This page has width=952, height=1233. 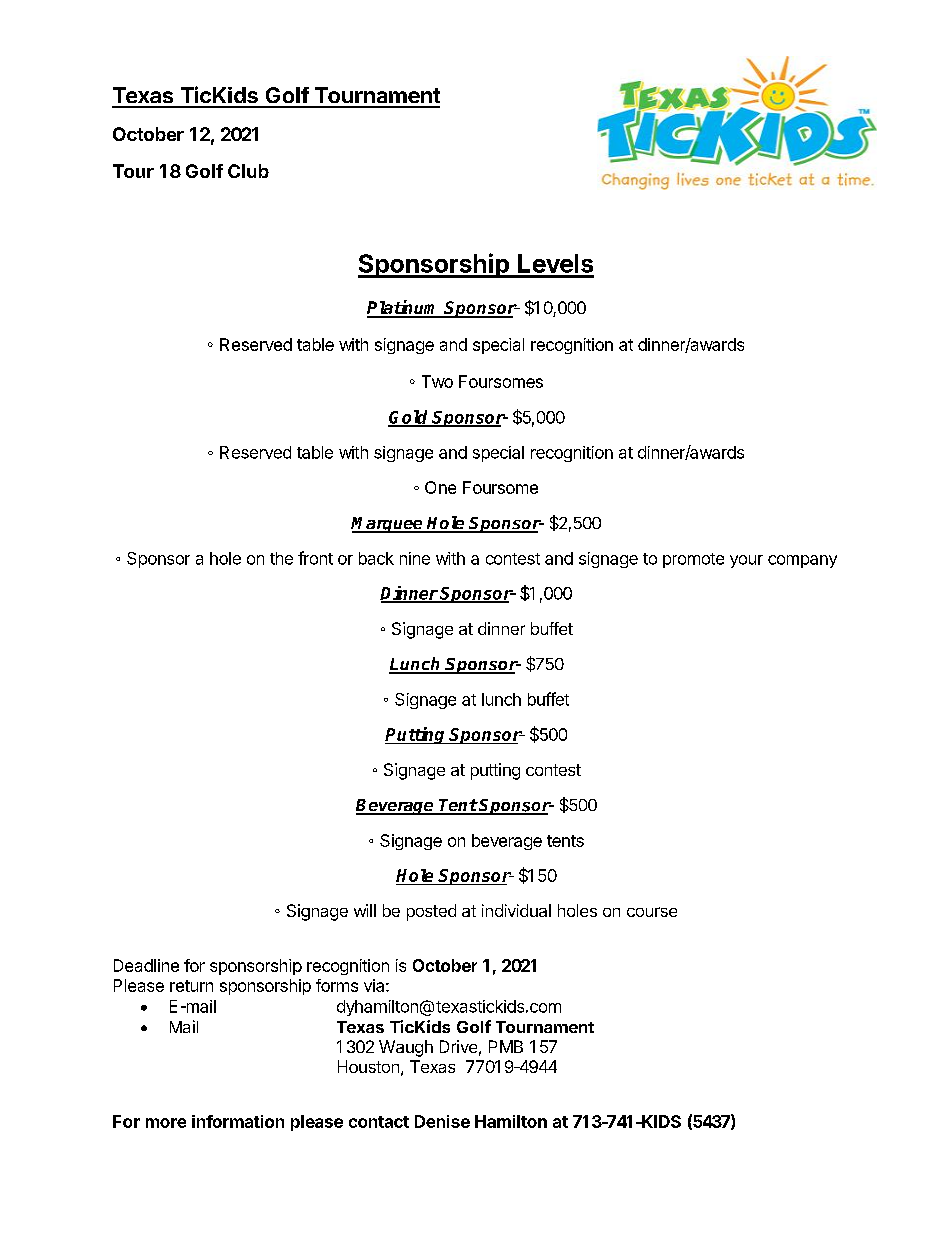 What do you see at coordinates (238, 1121) in the page?
I see `information` at bounding box center [238, 1121].
